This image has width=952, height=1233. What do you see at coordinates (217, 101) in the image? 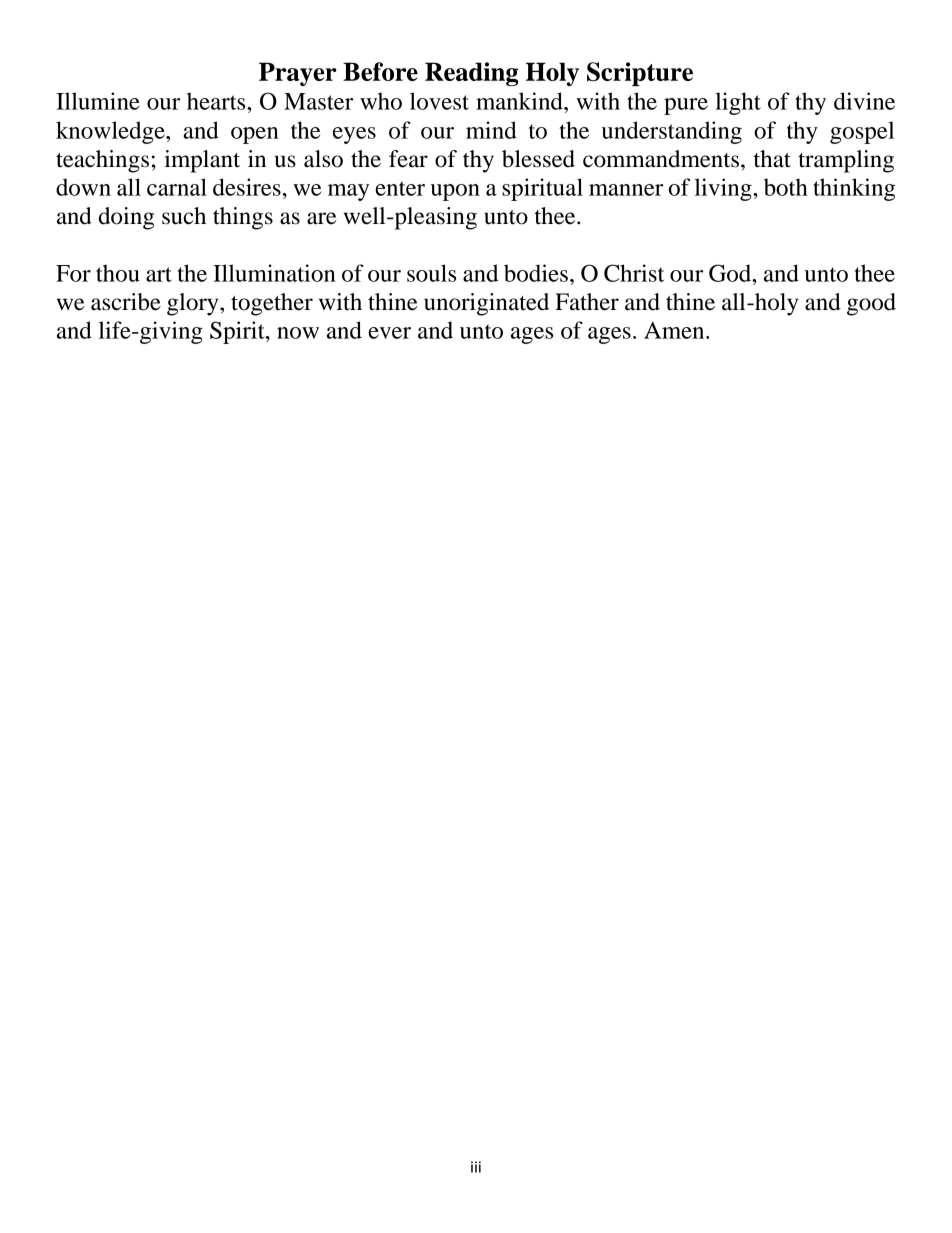
I see `hearts` at bounding box center [217, 101].
